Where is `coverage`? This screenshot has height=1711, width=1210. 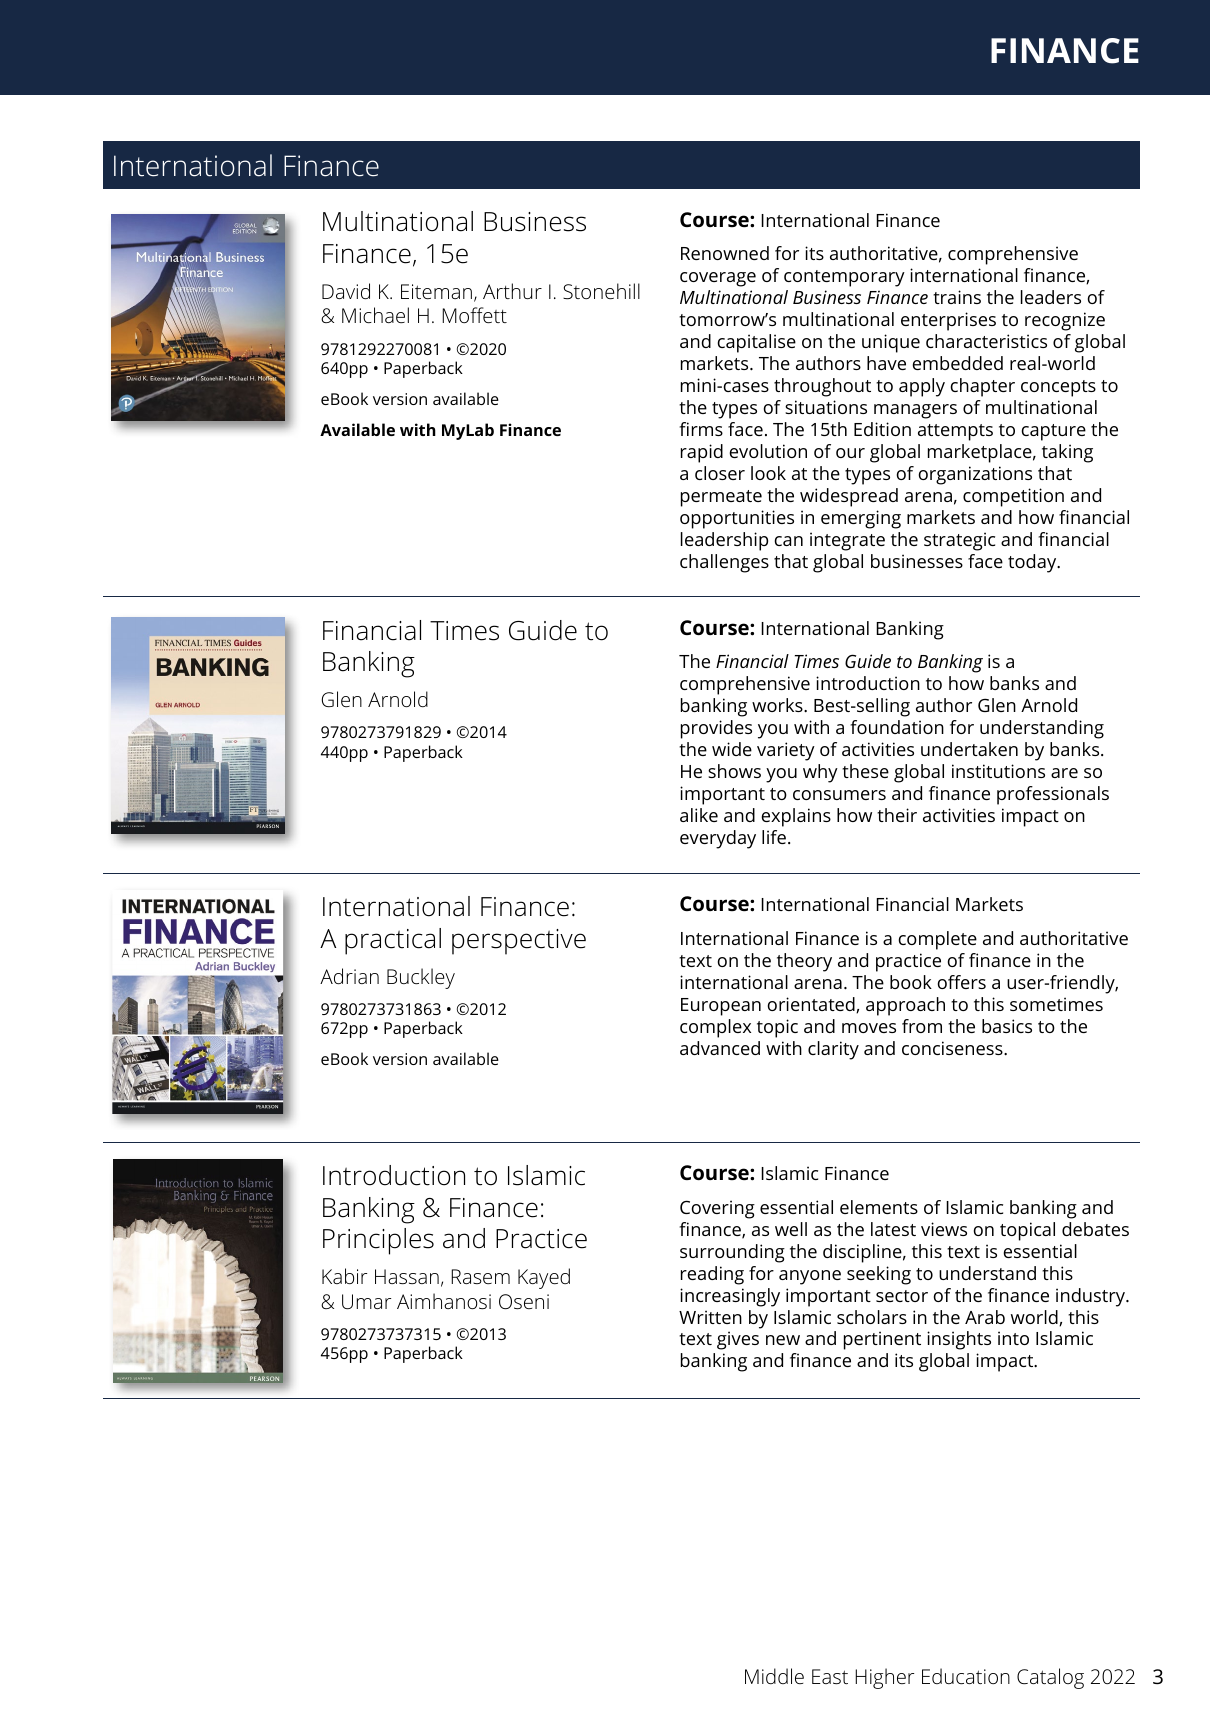
coverage is located at coordinates (718, 279).
